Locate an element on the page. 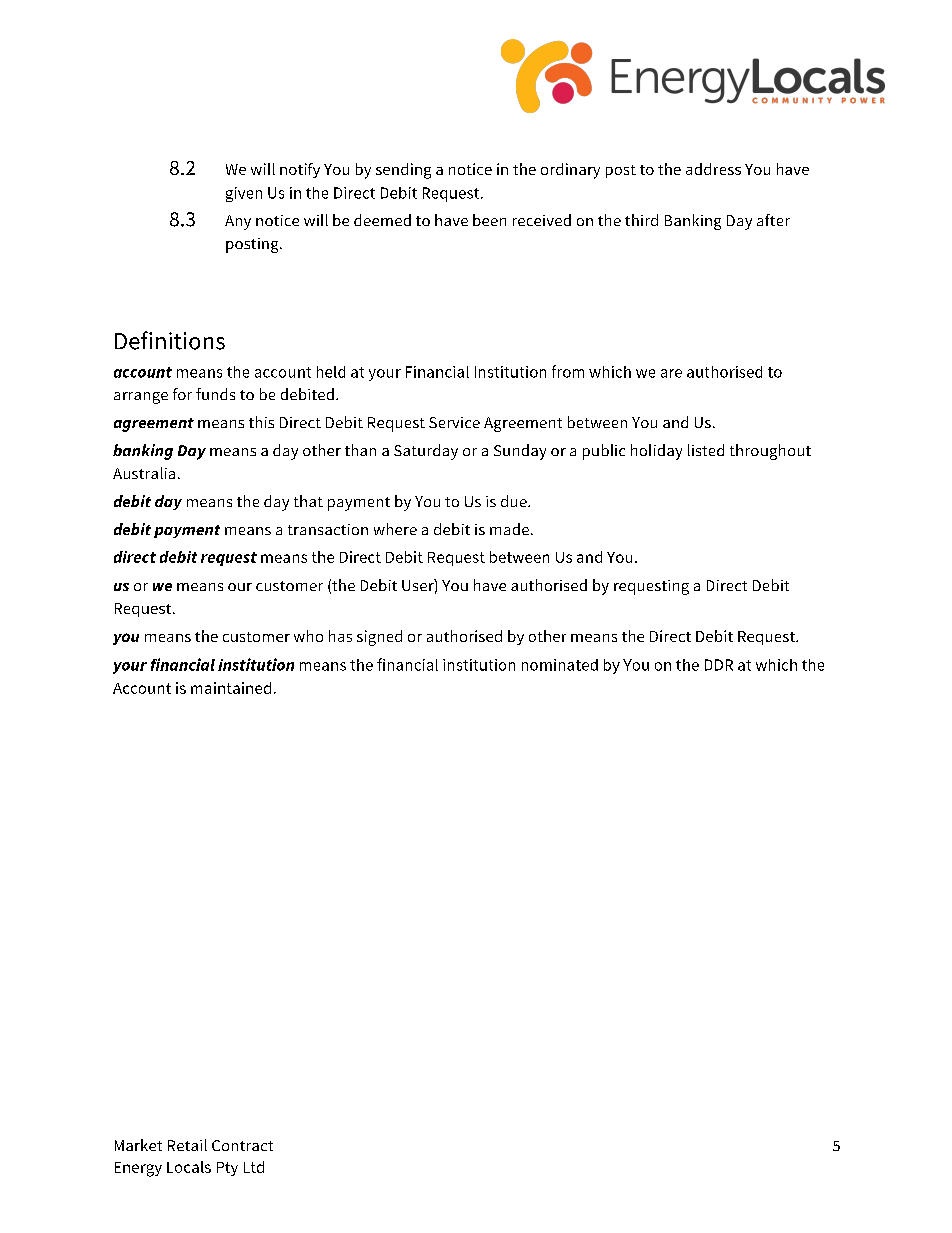 The height and width of the image is (1233, 952). Australia is located at coordinates (144, 473).
